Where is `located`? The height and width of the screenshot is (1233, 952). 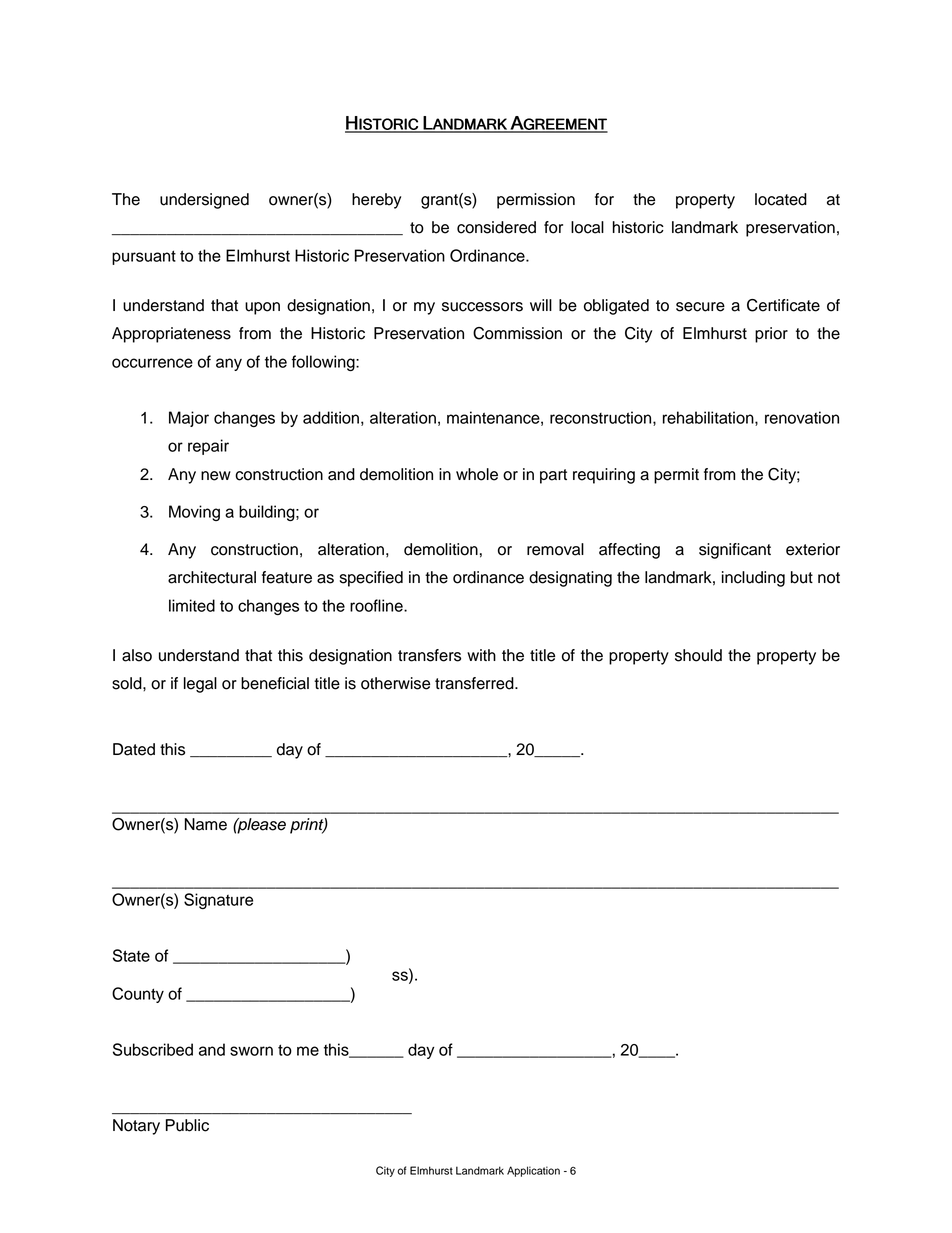
located is located at coordinates (781, 199).
